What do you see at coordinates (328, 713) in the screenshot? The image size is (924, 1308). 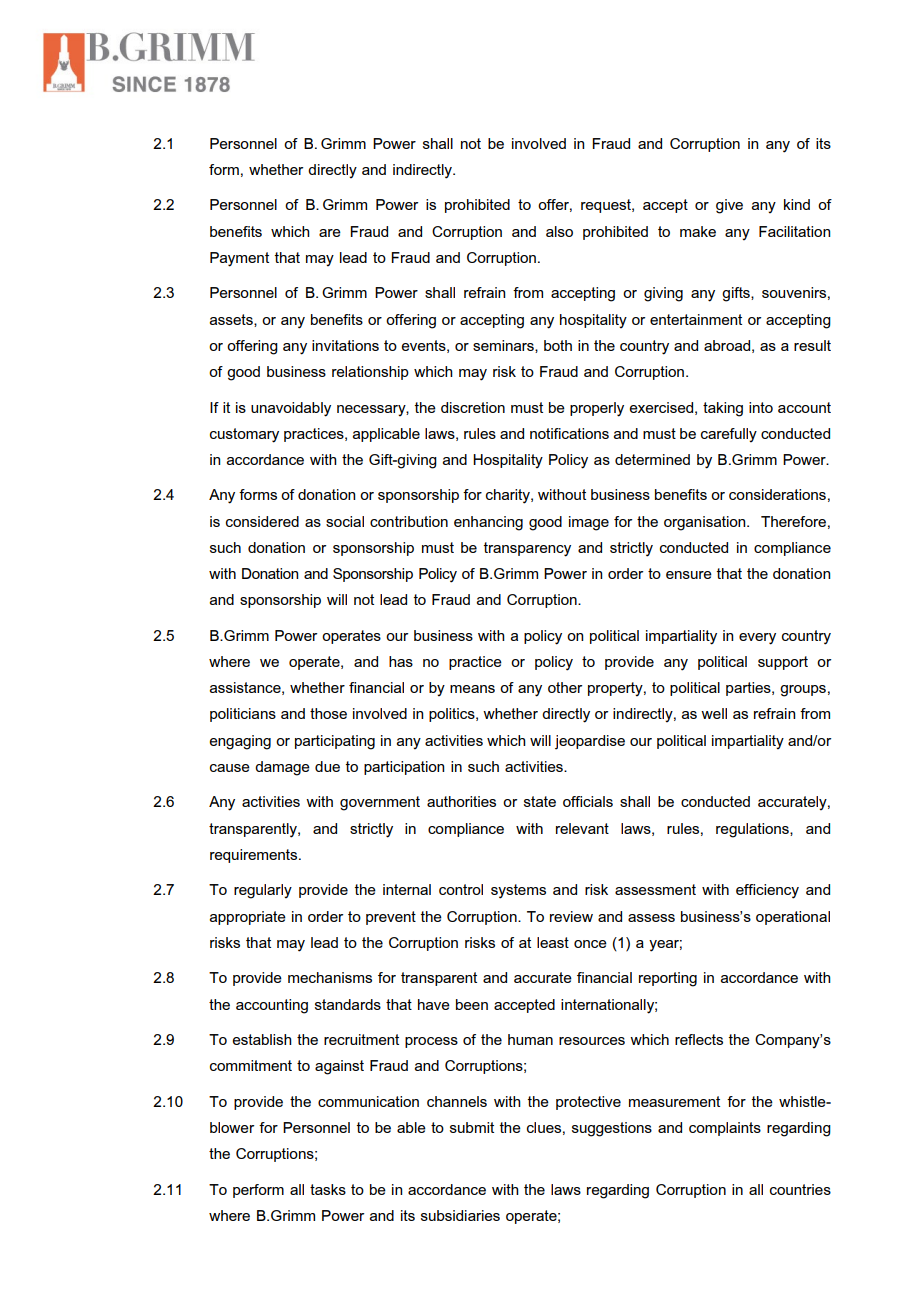 I see `those` at bounding box center [328, 713].
